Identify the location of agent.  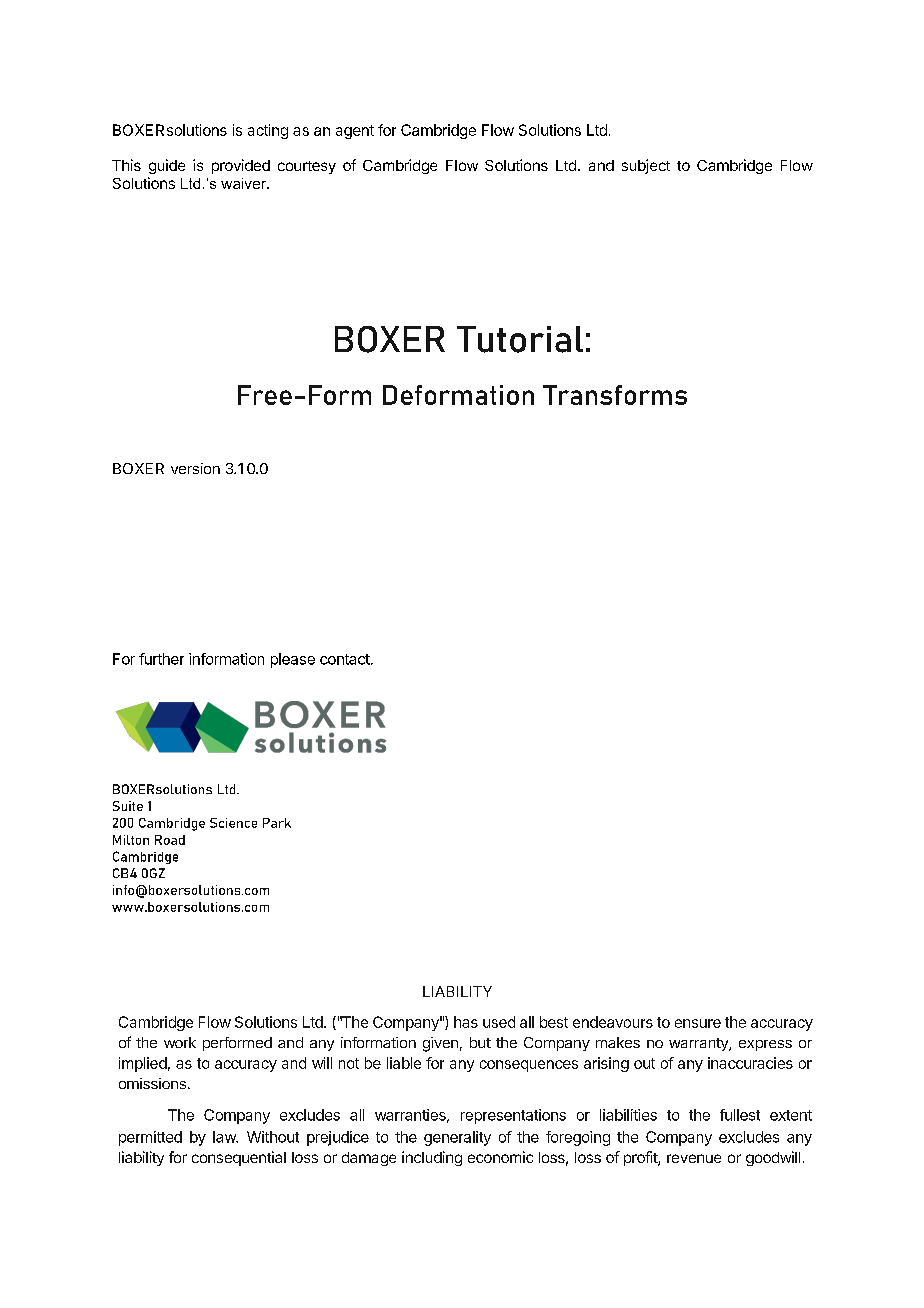
(355, 132).
